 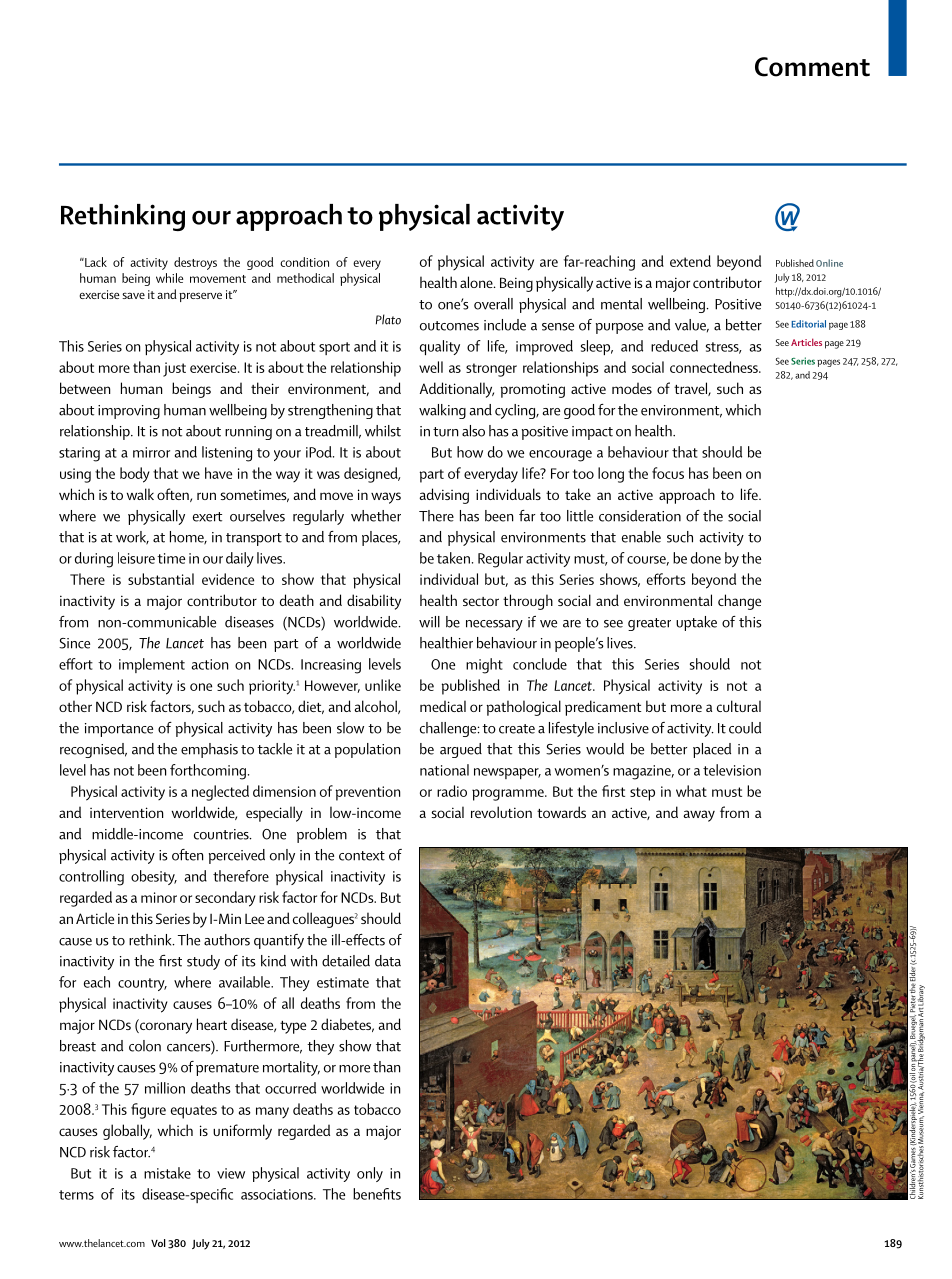 I want to click on will, so click(x=429, y=622).
